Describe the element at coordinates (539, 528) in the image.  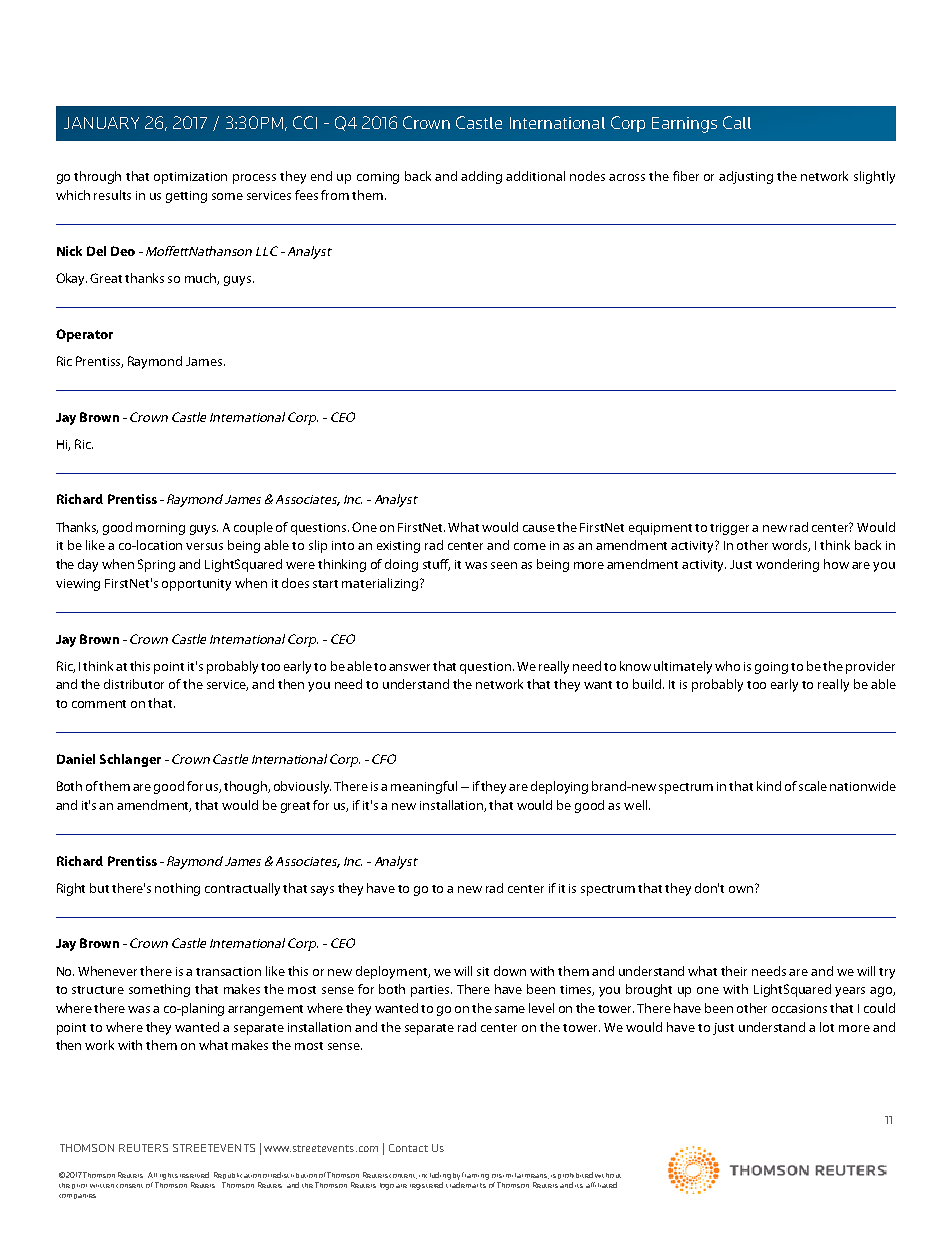
I see `cause` at that location.
